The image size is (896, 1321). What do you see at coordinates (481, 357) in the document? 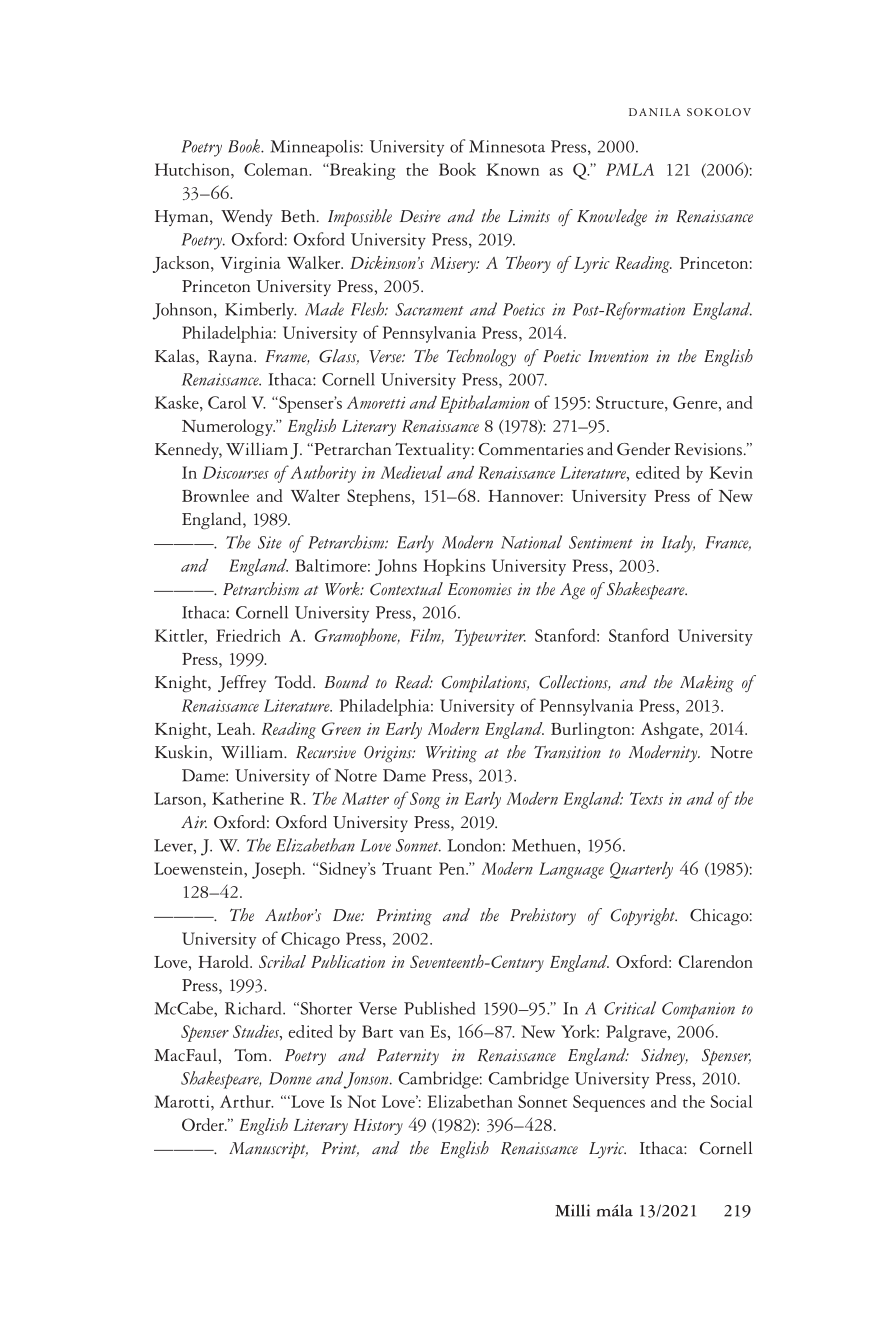
I see `Technology` at bounding box center [481, 357].
